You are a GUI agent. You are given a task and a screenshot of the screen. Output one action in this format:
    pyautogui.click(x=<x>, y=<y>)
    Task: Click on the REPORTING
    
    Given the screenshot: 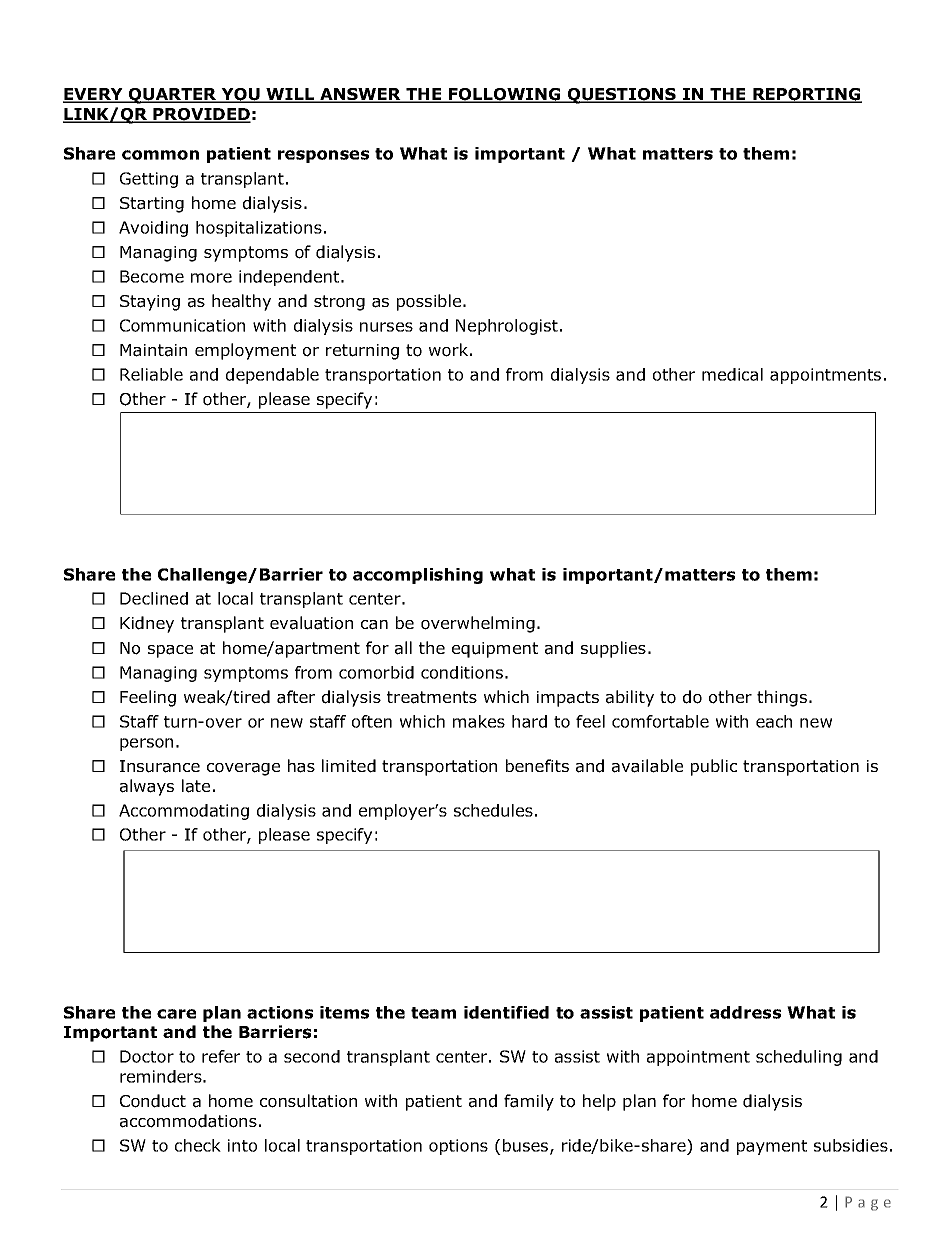 What is the action you would take?
    pyautogui.click(x=806, y=95)
